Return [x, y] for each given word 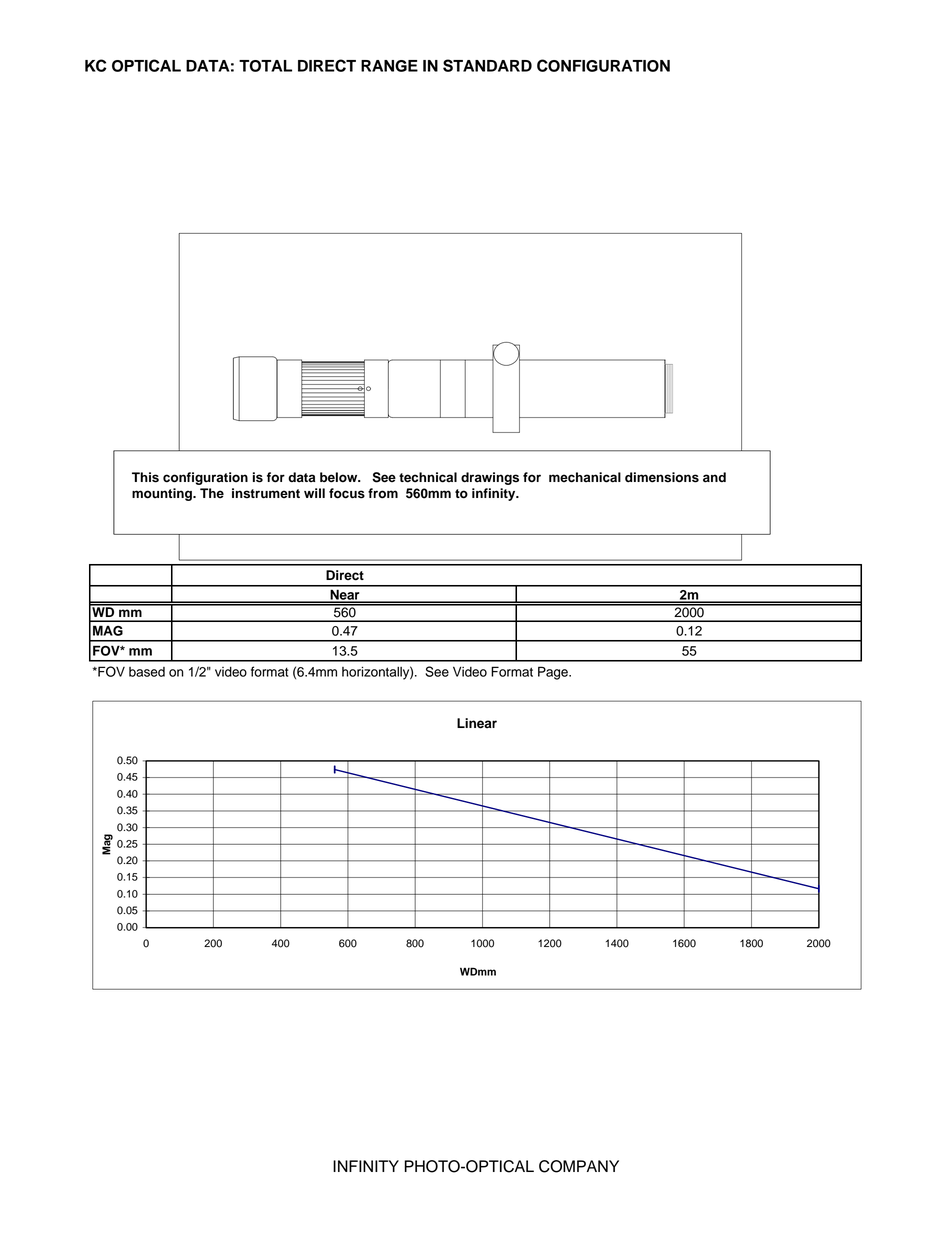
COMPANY [579, 1166]
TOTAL [265, 66]
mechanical [585, 477]
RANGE [389, 66]
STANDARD [487, 65]
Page [554, 673]
